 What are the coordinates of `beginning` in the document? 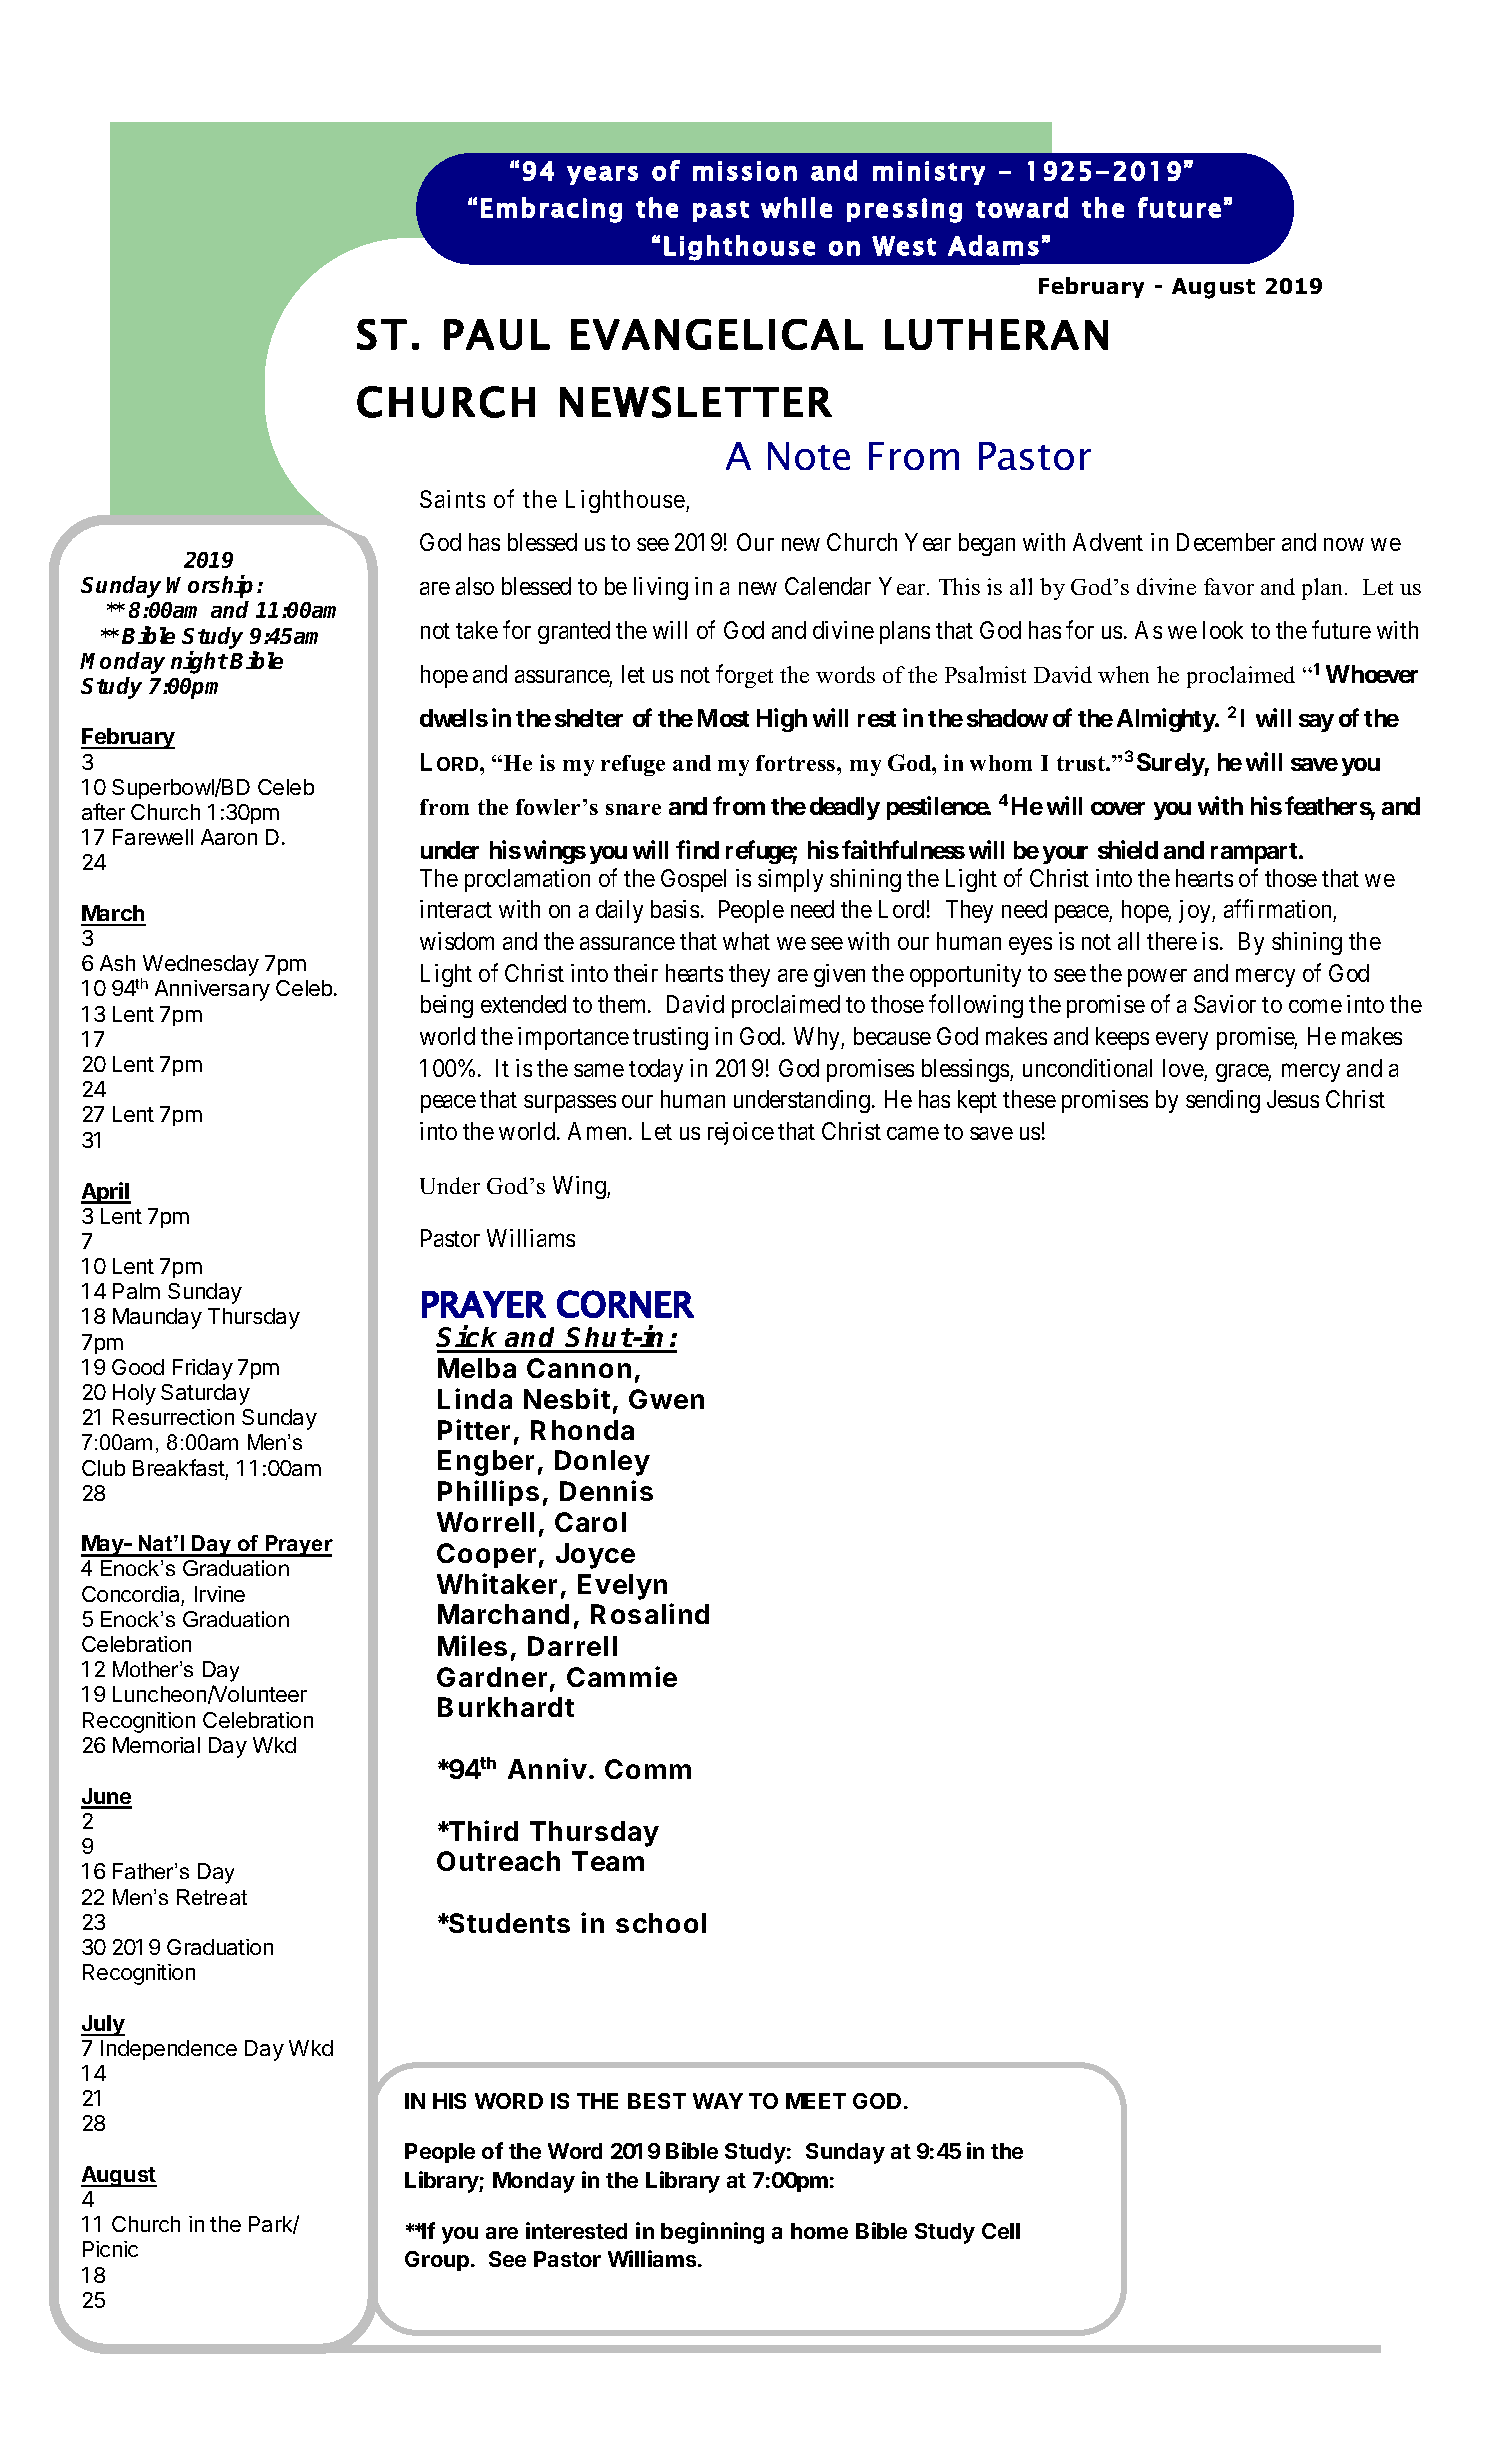 It's located at (712, 2233).
